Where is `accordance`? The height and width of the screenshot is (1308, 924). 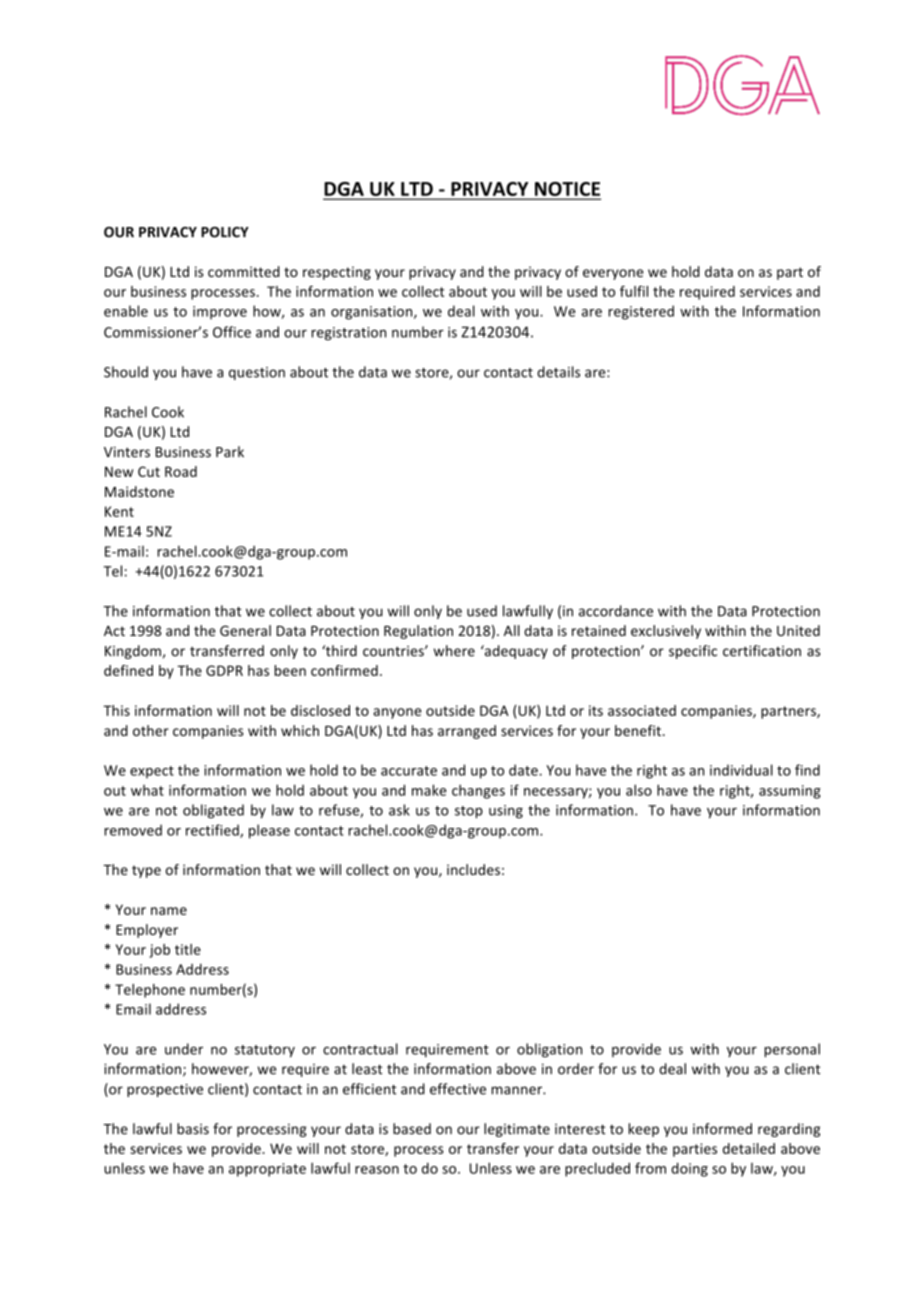 accordance is located at coordinates (616, 611).
